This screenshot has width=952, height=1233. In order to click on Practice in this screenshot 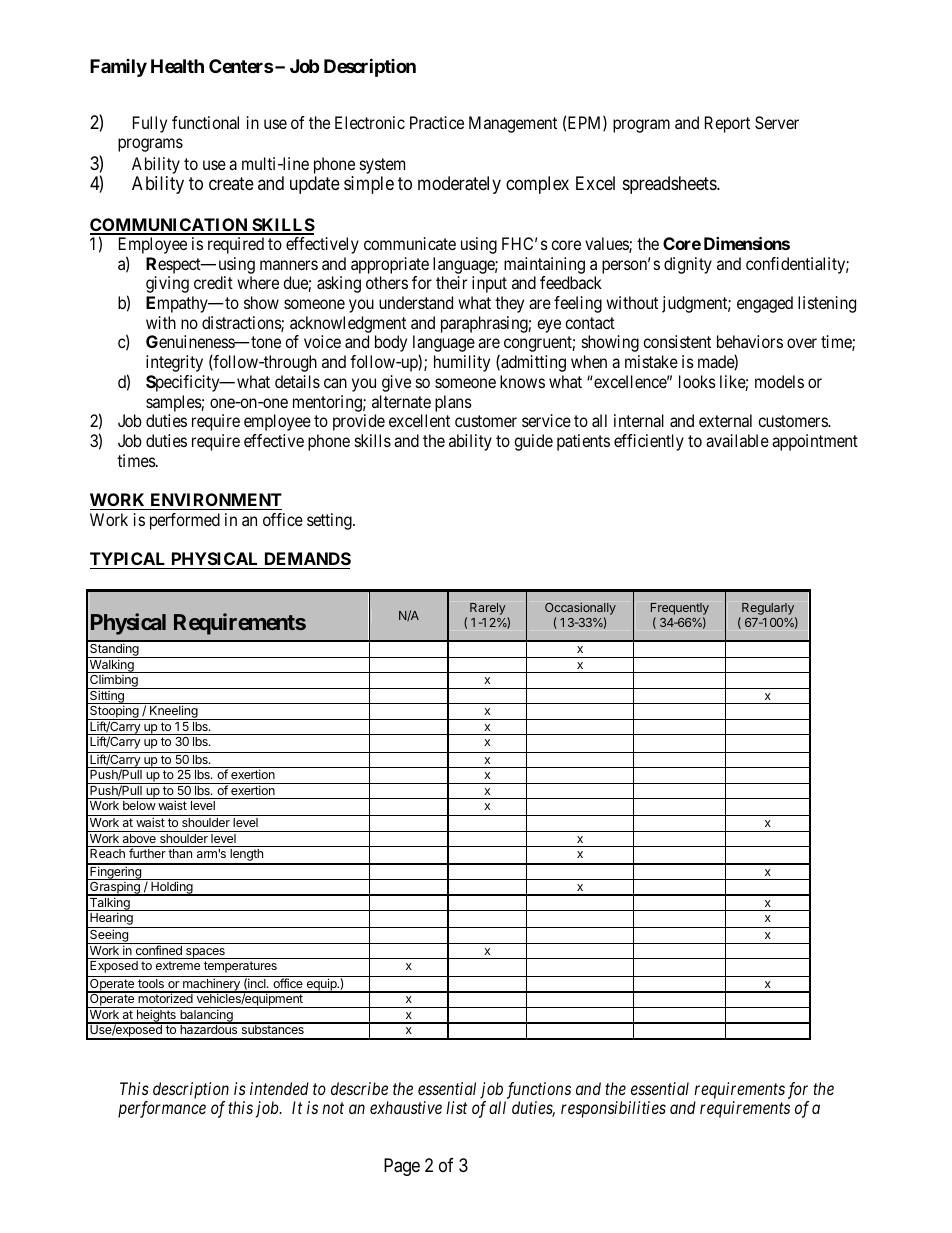, I will do `click(437, 122)`.
